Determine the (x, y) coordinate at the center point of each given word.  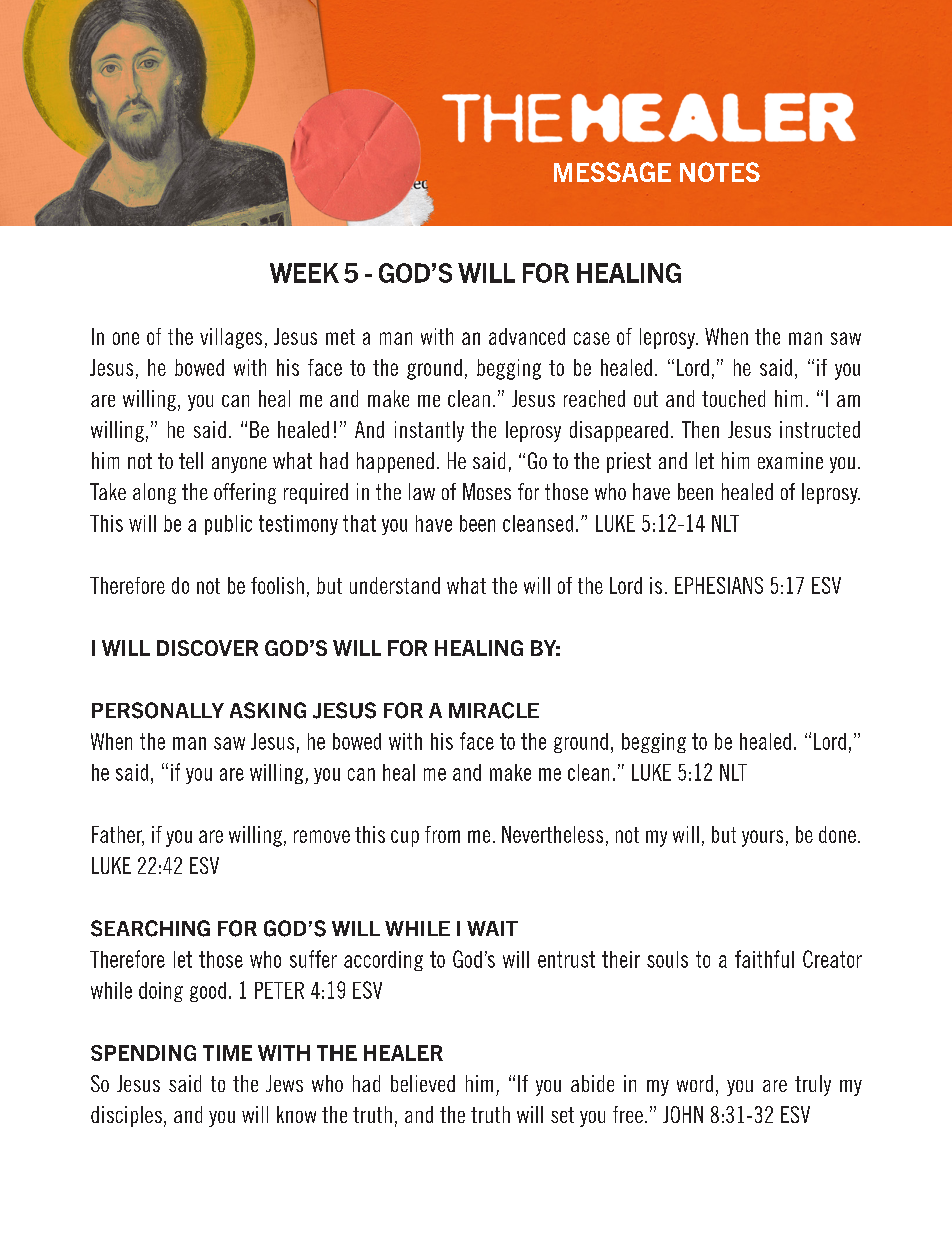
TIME (227, 1053)
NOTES (720, 172)
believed (423, 1083)
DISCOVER (207, 648)
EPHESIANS (719, 585)
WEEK (304, 273)
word (695, 1083)
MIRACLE (494, 710)
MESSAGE (612, 172)
